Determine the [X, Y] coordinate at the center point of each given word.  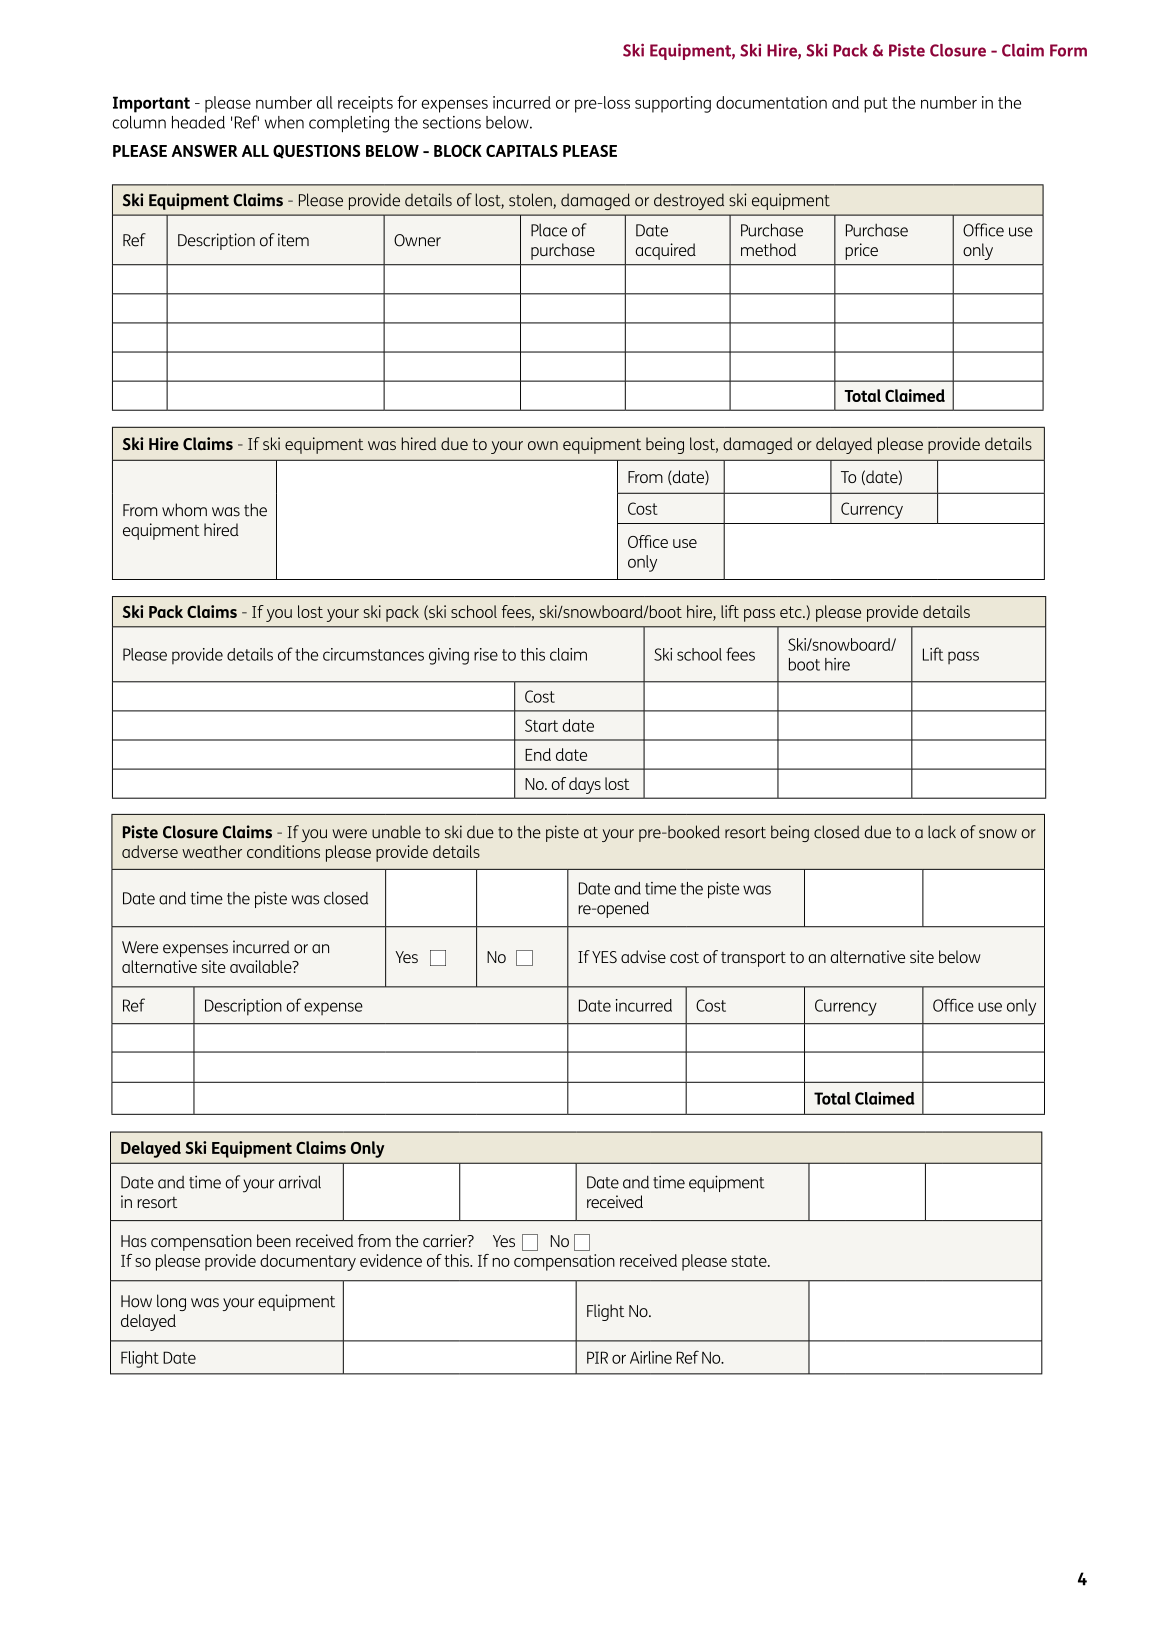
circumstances [373, 654]
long [171, 1302]
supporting [673, 104]
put [876, 105]
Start [541, 725]
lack [942, 832]
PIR [597, 1357]
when [284, 122]
